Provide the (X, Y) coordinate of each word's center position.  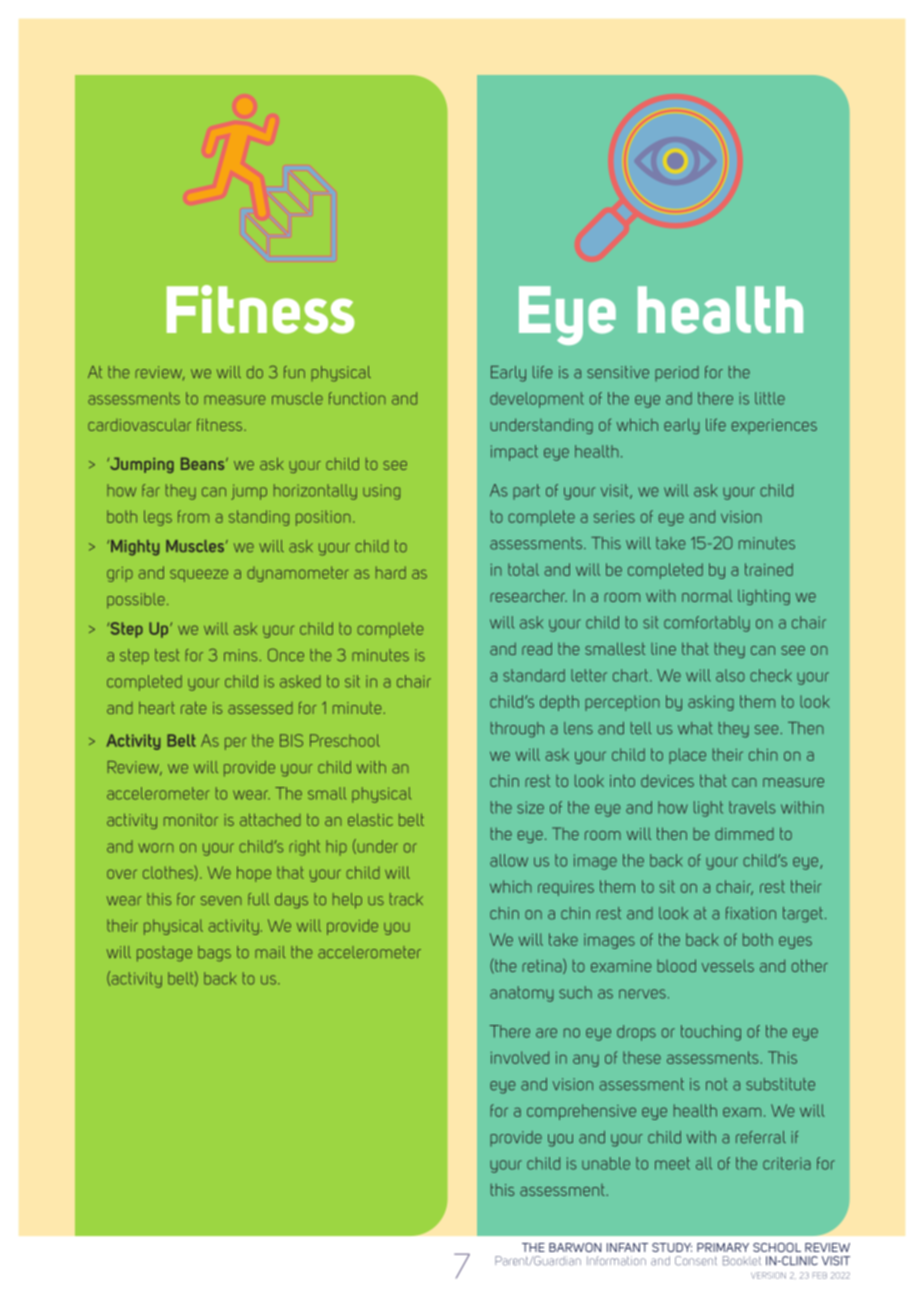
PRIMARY (723, 1247)
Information (616, 1261)
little (770, 398)
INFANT (627, 1247)
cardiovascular (139, 425)
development (537, 400)
